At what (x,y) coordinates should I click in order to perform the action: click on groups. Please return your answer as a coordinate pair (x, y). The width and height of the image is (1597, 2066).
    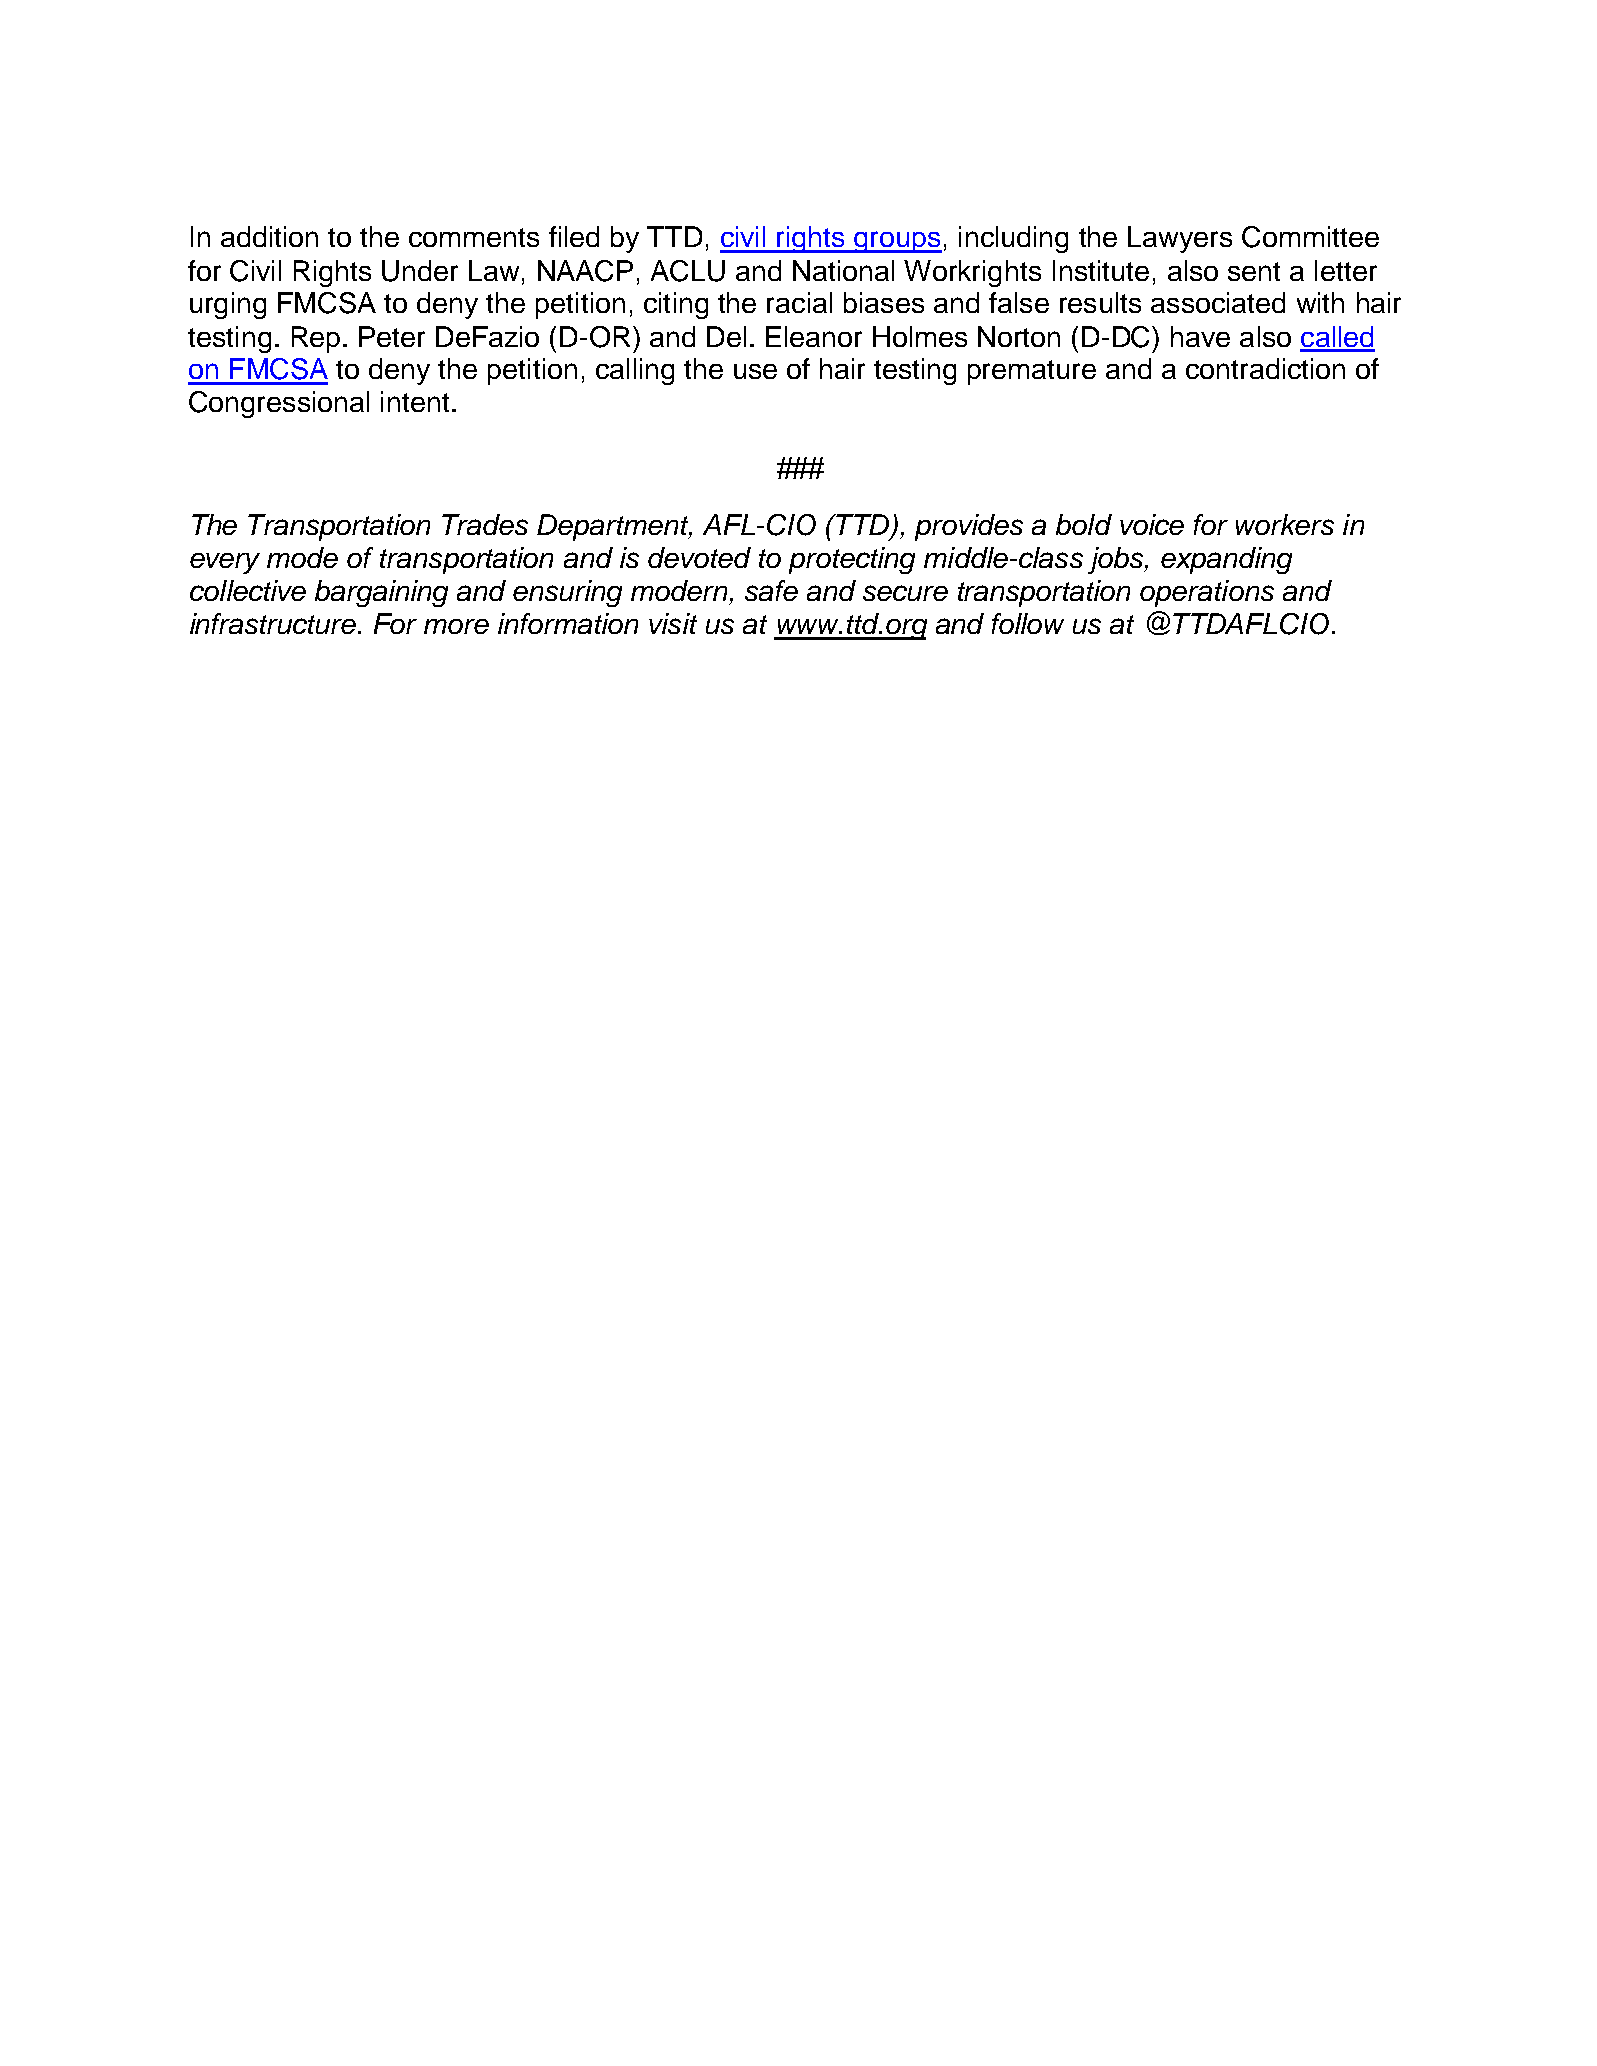
    Looking at the image, I should click on (897, 242).
